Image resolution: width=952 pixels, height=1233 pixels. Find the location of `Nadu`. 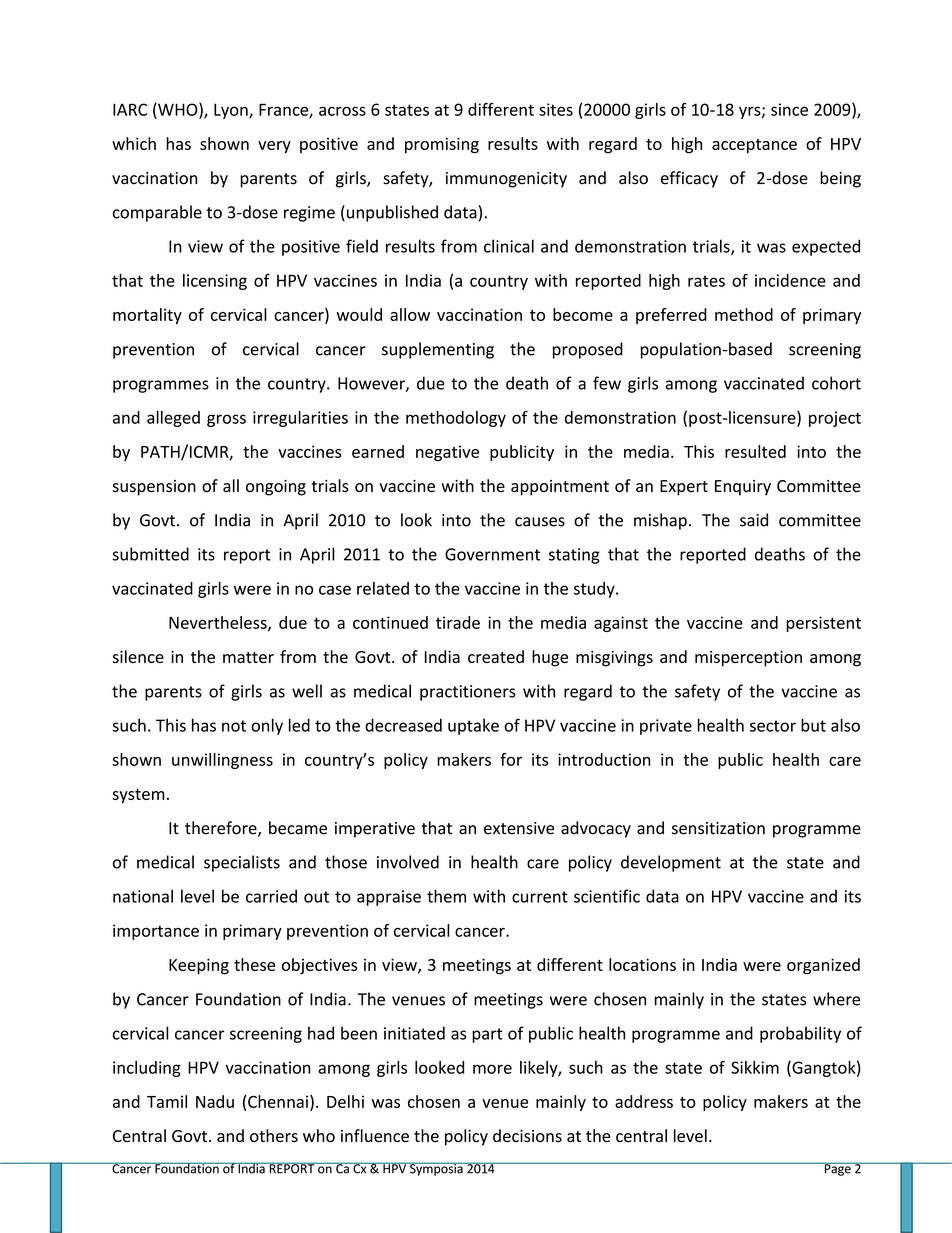

Nadu is located at coordinates (215, 1101).
